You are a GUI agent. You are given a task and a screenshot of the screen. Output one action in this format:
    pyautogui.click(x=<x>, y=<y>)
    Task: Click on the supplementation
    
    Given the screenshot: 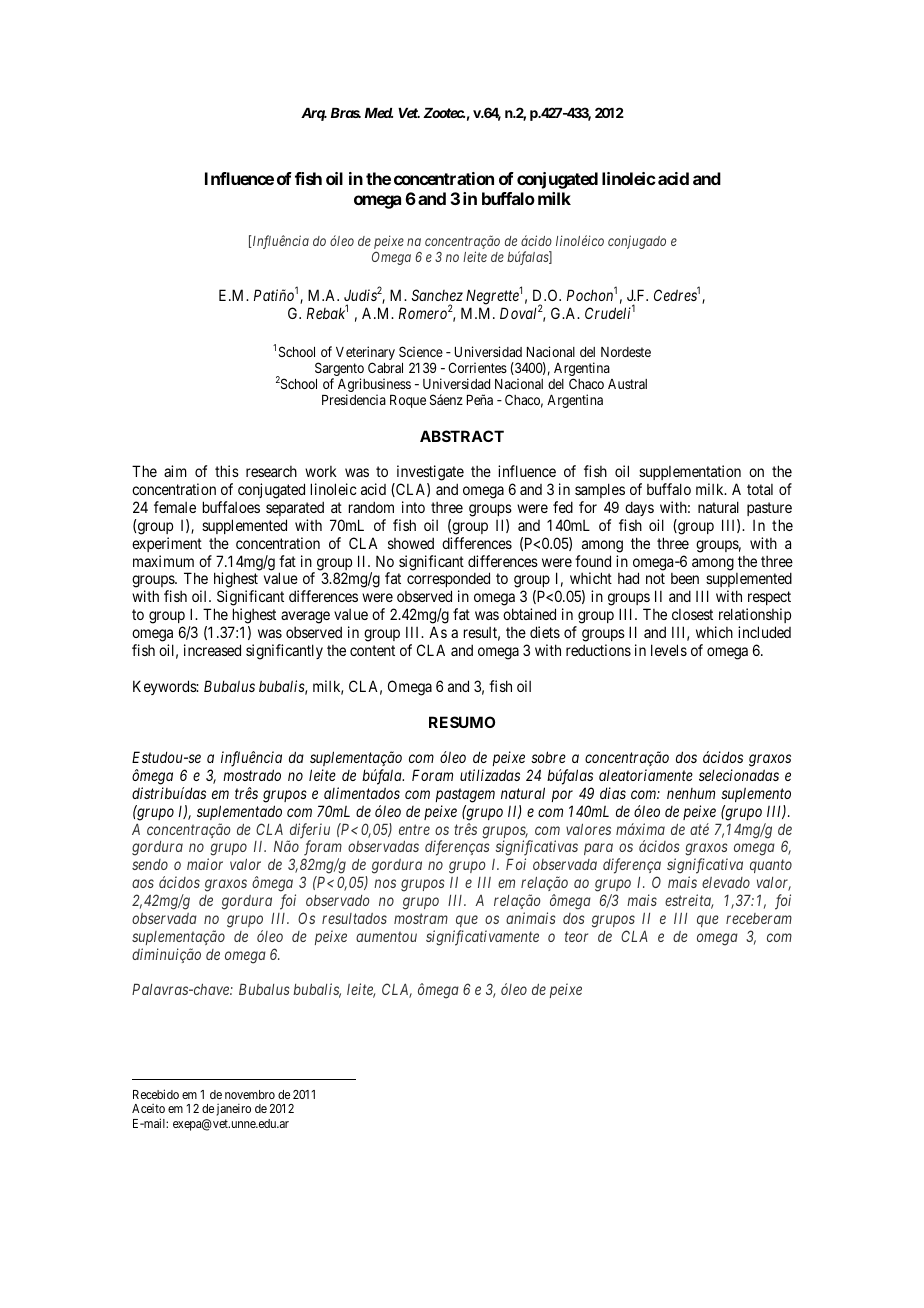 What is the action you would take?
    pyautogui.click(x=690, y=472)
